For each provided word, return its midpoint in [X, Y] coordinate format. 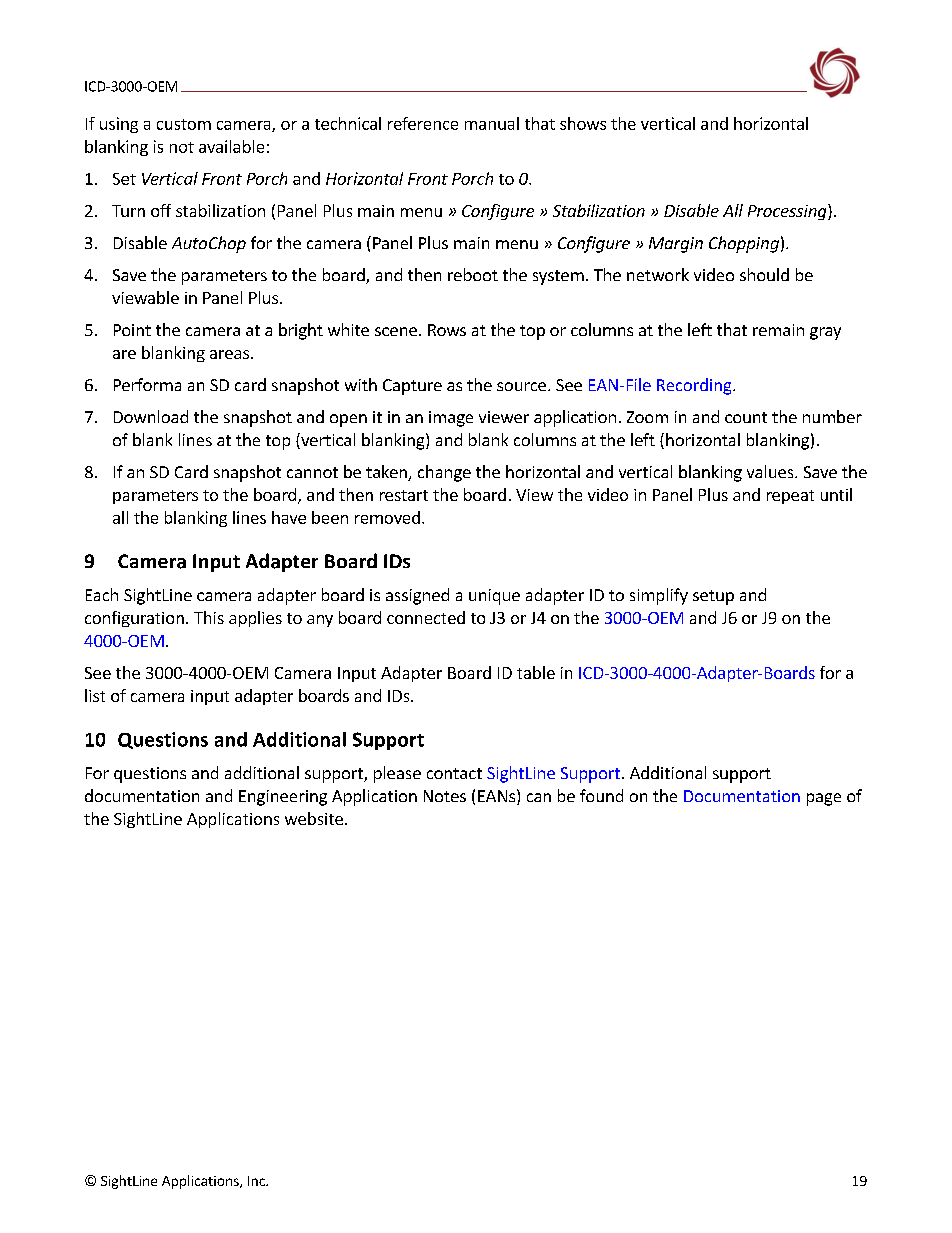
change [444, 473]
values [771, 471]
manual [492, 123]
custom [184, 124]
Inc [257, 1181]
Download [151, 416]
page [824, 799]
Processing [788, 212]
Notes [445, 796]
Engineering [283, 798]
